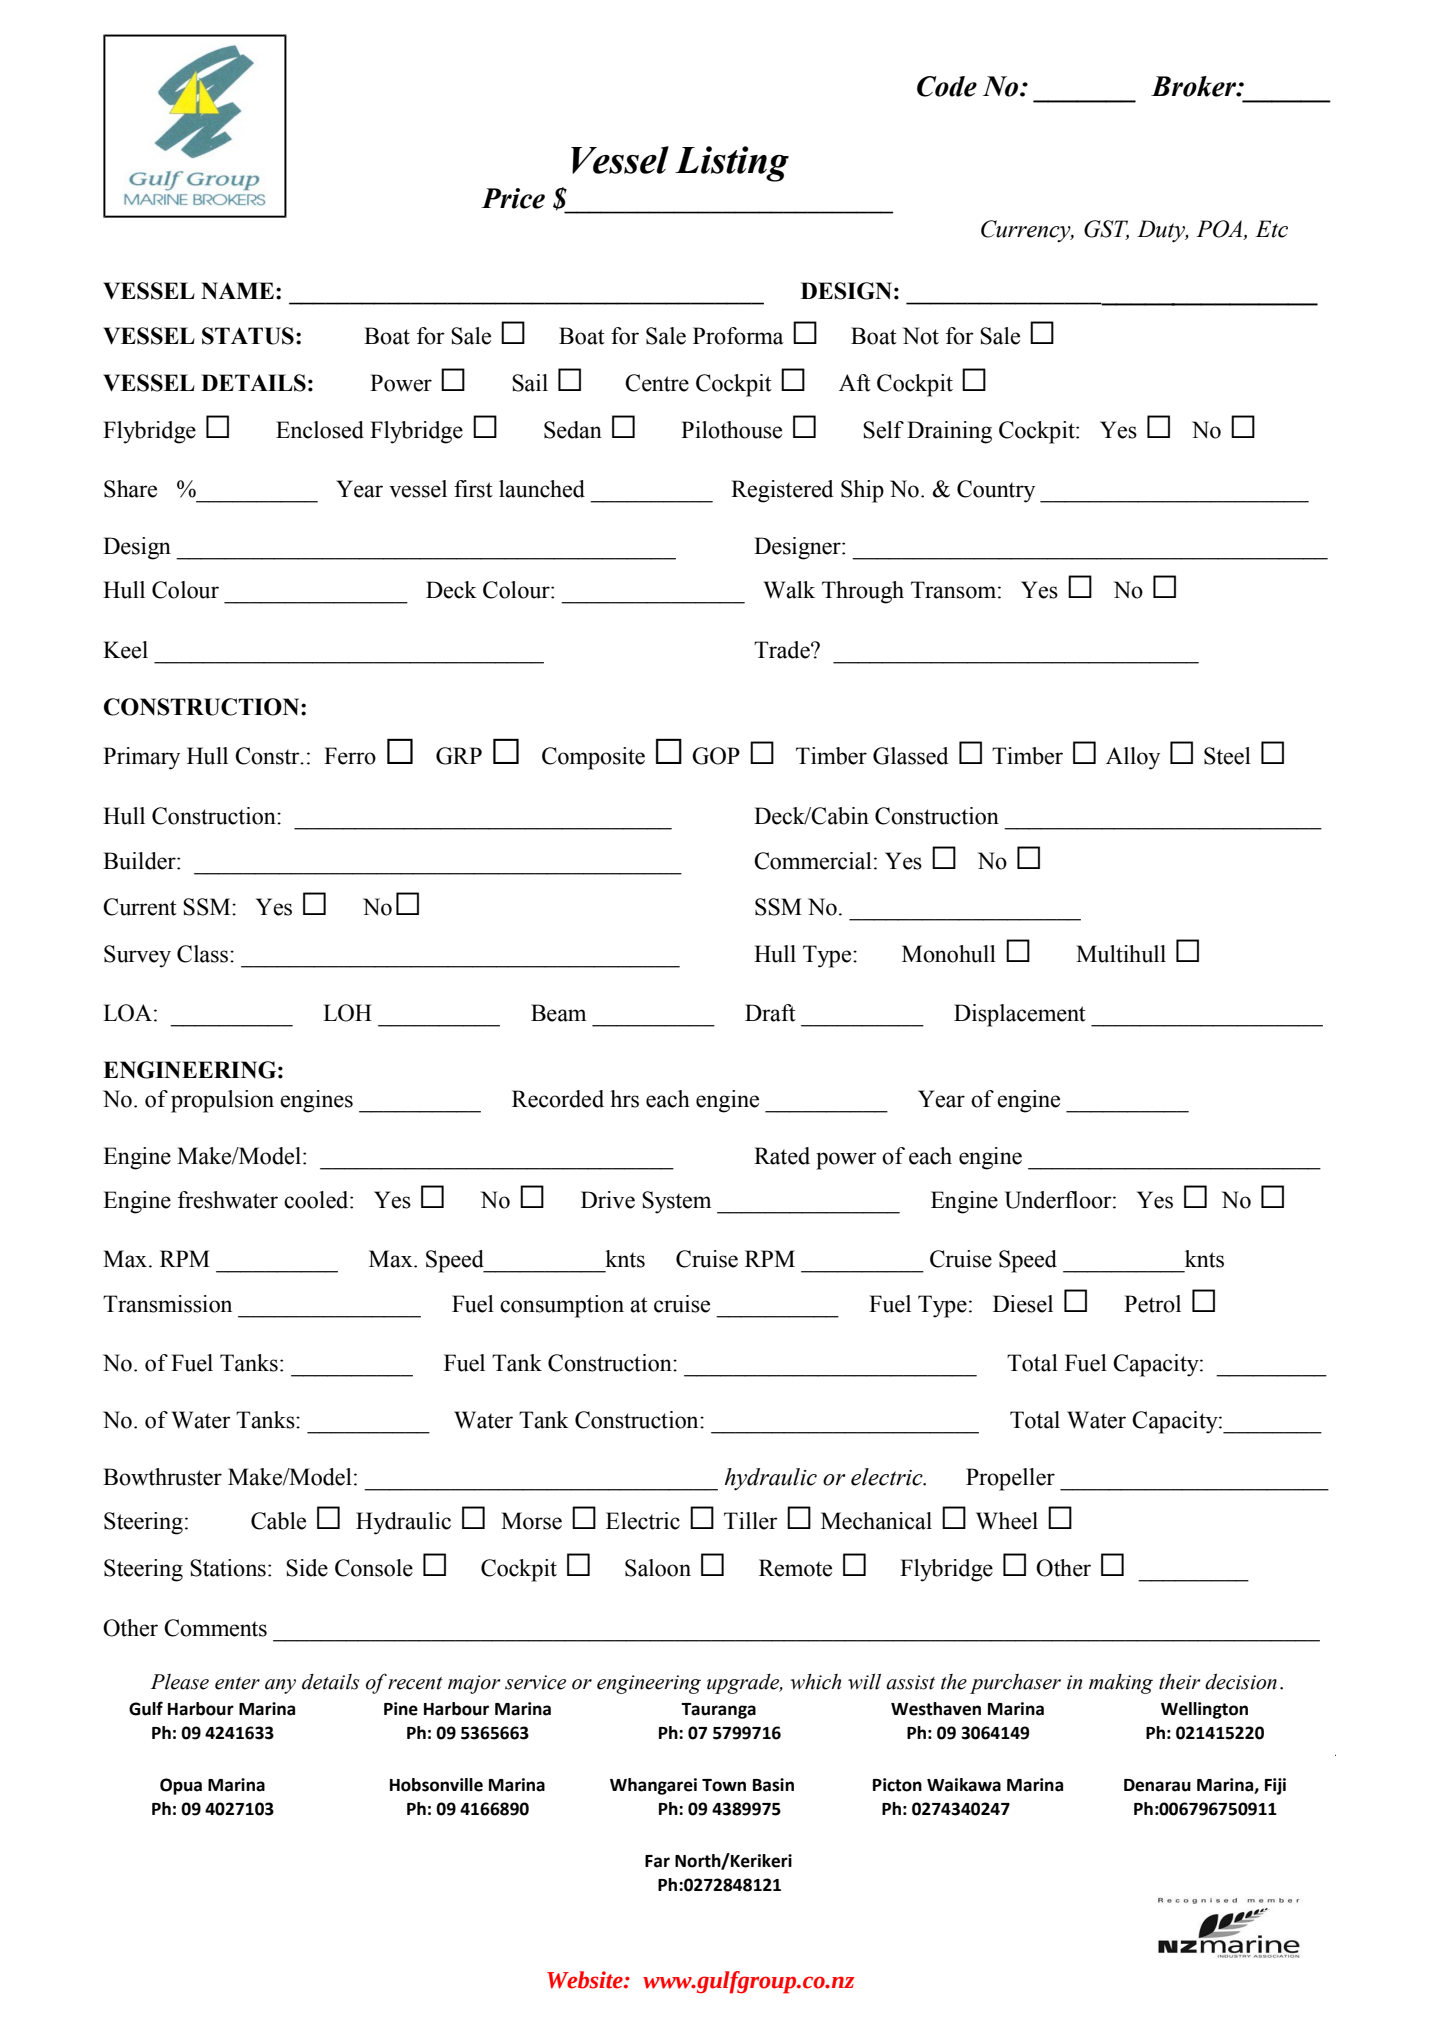 The height and width of the page is (2036, 1438). Describe the element at coordinates (770, 1013) in the page. I see `Draft` at that location.
